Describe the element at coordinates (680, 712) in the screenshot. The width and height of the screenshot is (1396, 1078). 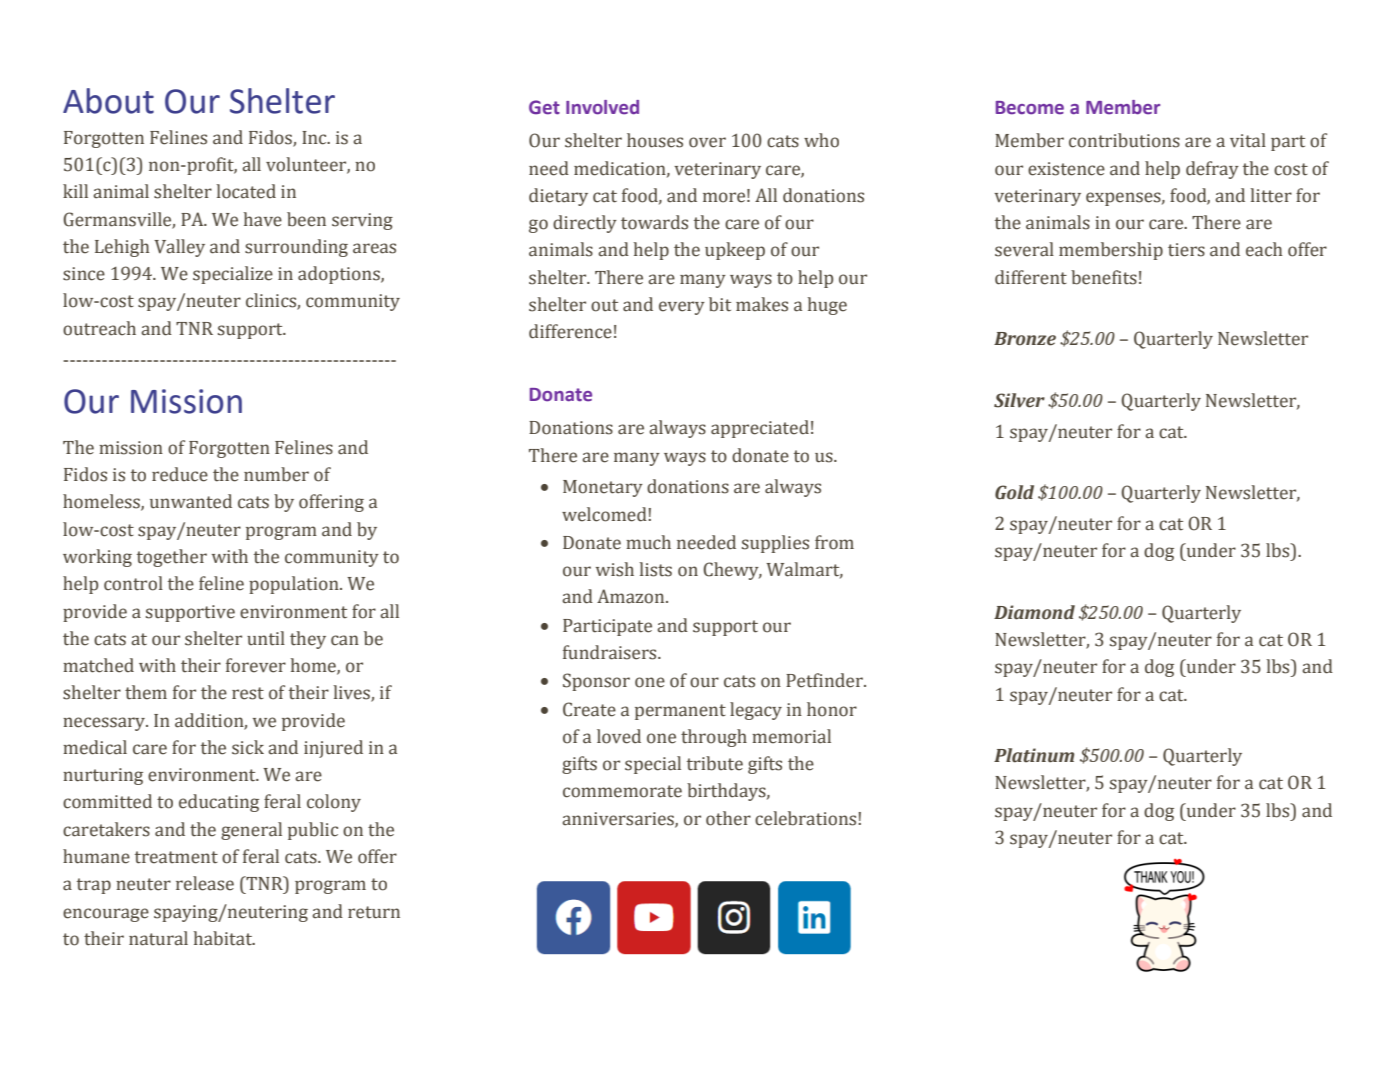
I see `permanent` at that location.
